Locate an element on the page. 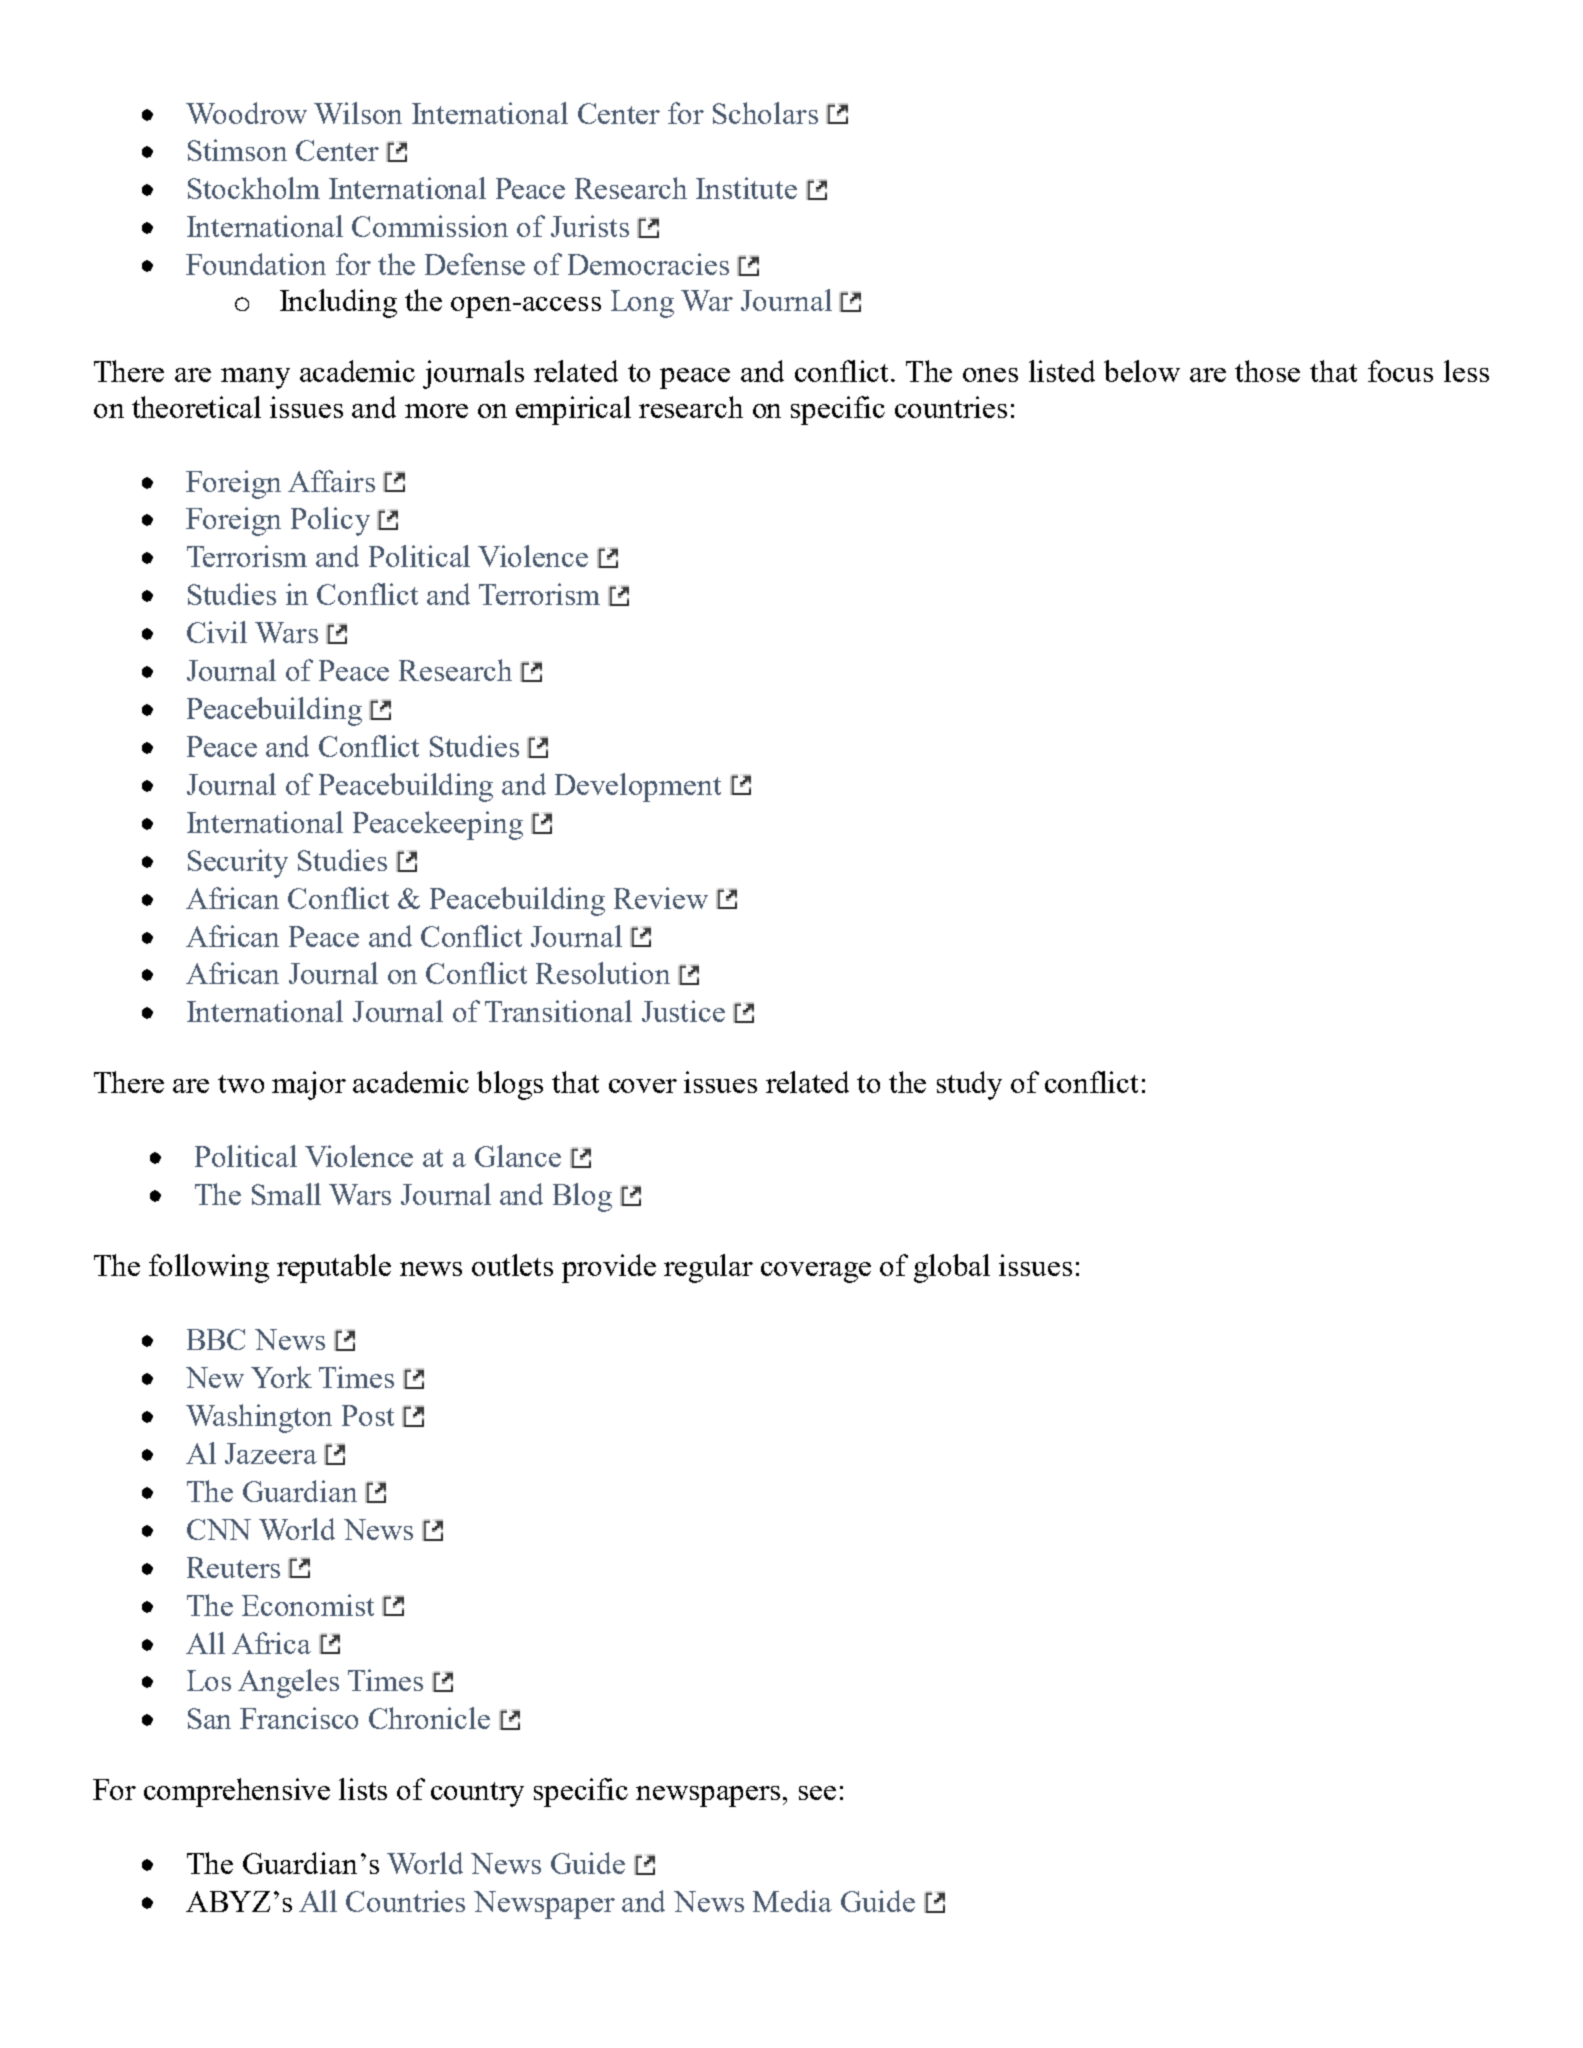  Institute is located at coordinates (746, 188).
